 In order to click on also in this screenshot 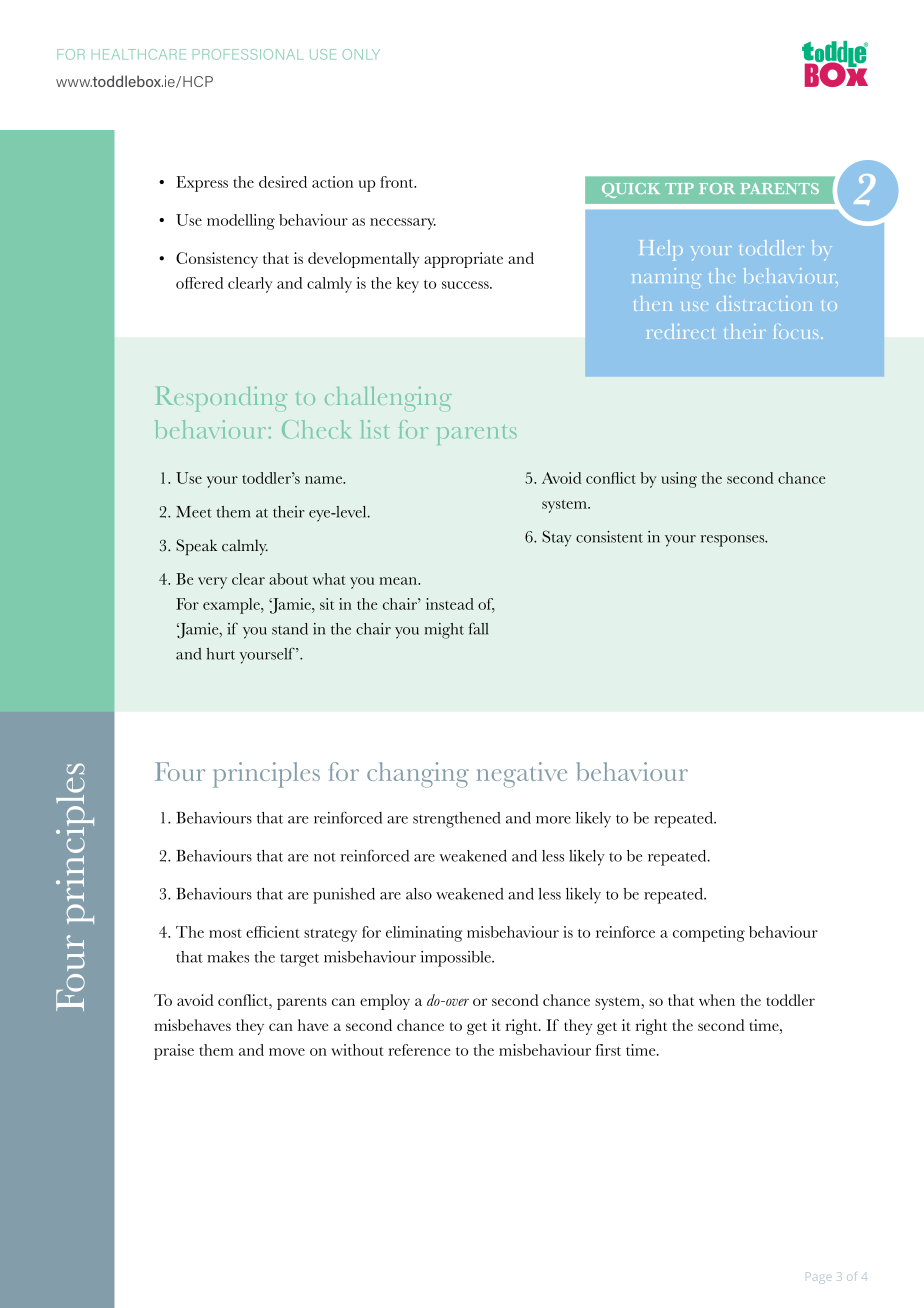, I will do `click(419, 894)`.
